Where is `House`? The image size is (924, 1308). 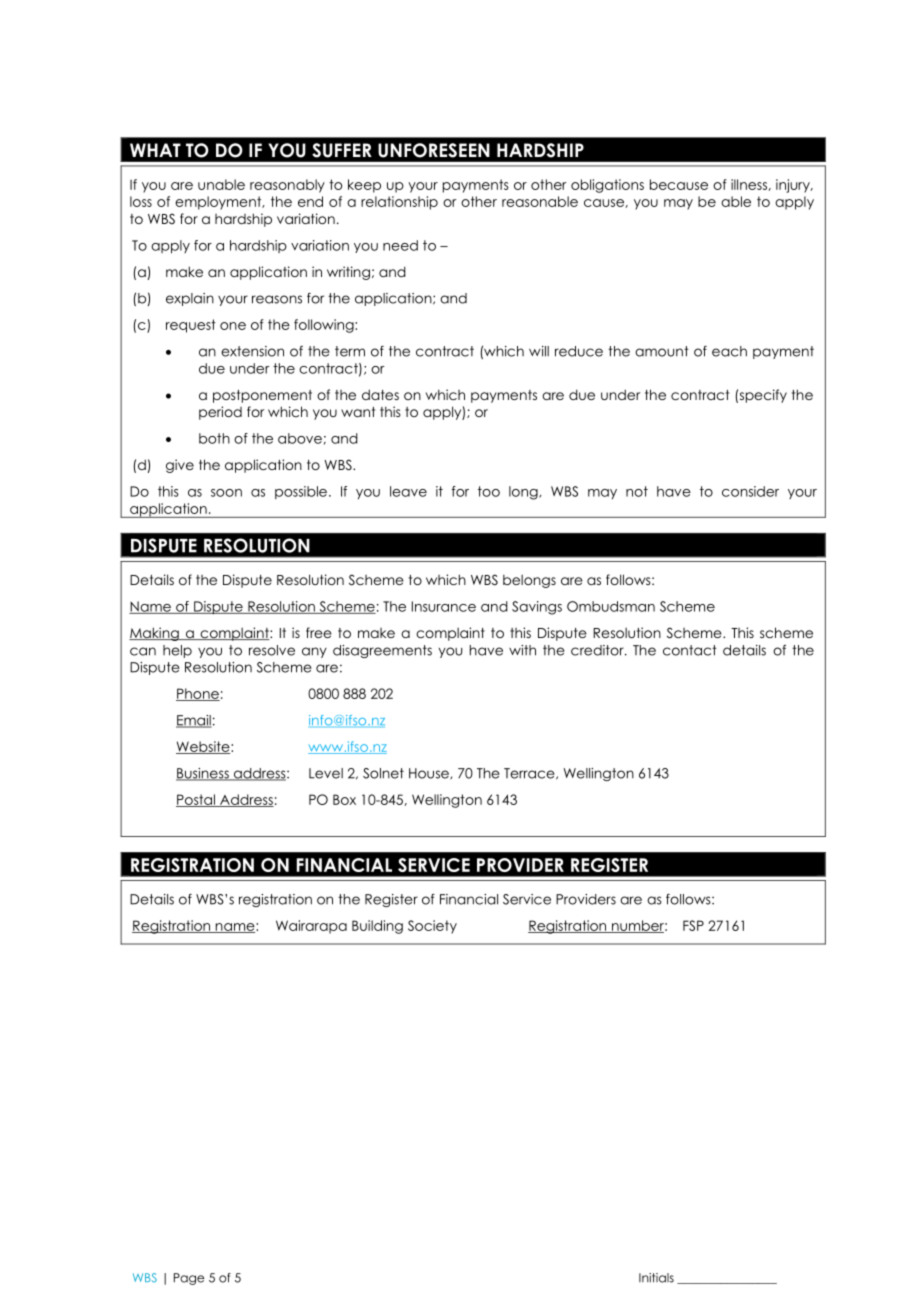
House is located at coordinates (430, 773).
